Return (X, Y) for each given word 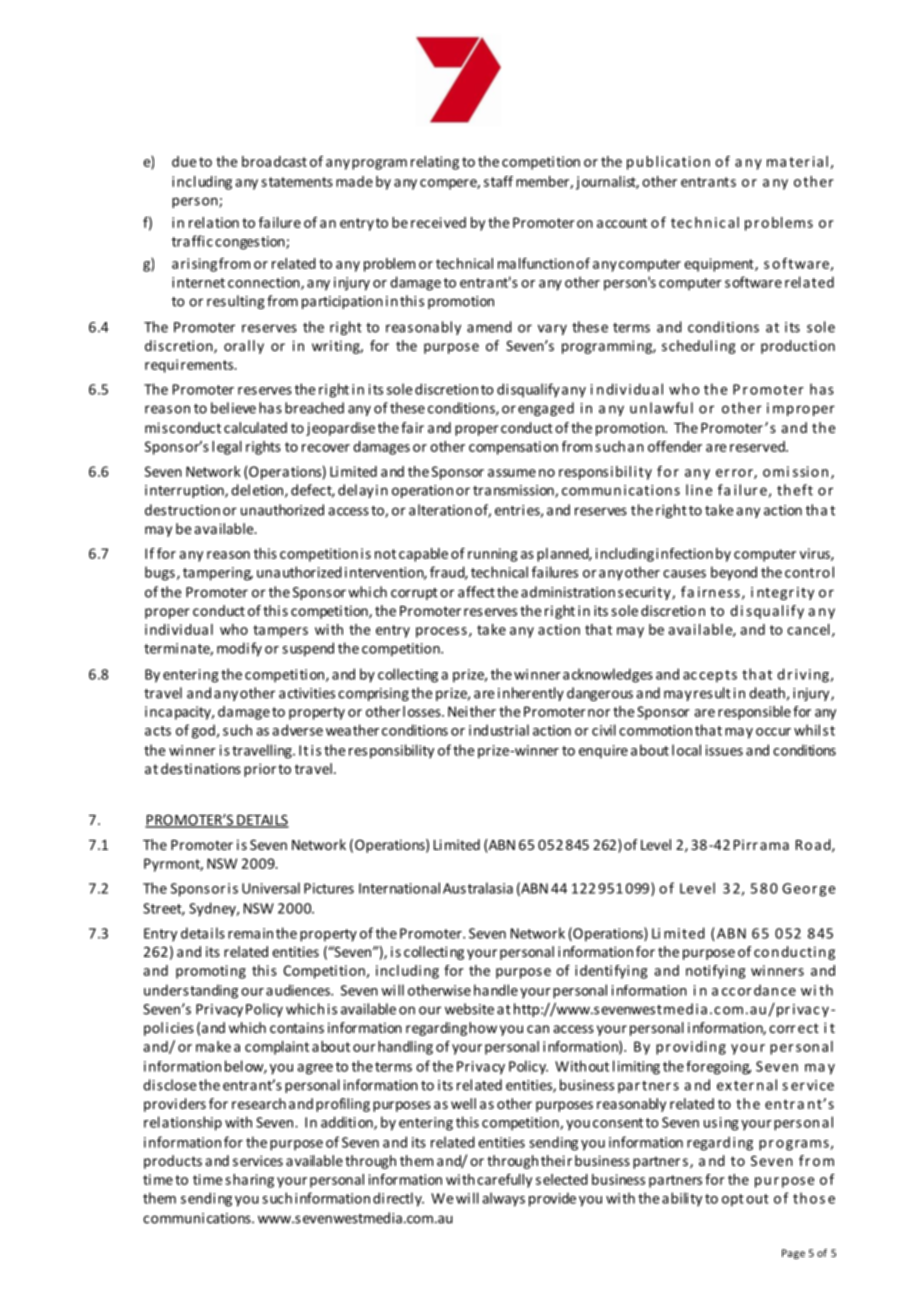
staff (498, 181)
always (503, 1199)
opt (733, 1200)
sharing (249, 1181)
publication (668, 163)
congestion (251, 243)
